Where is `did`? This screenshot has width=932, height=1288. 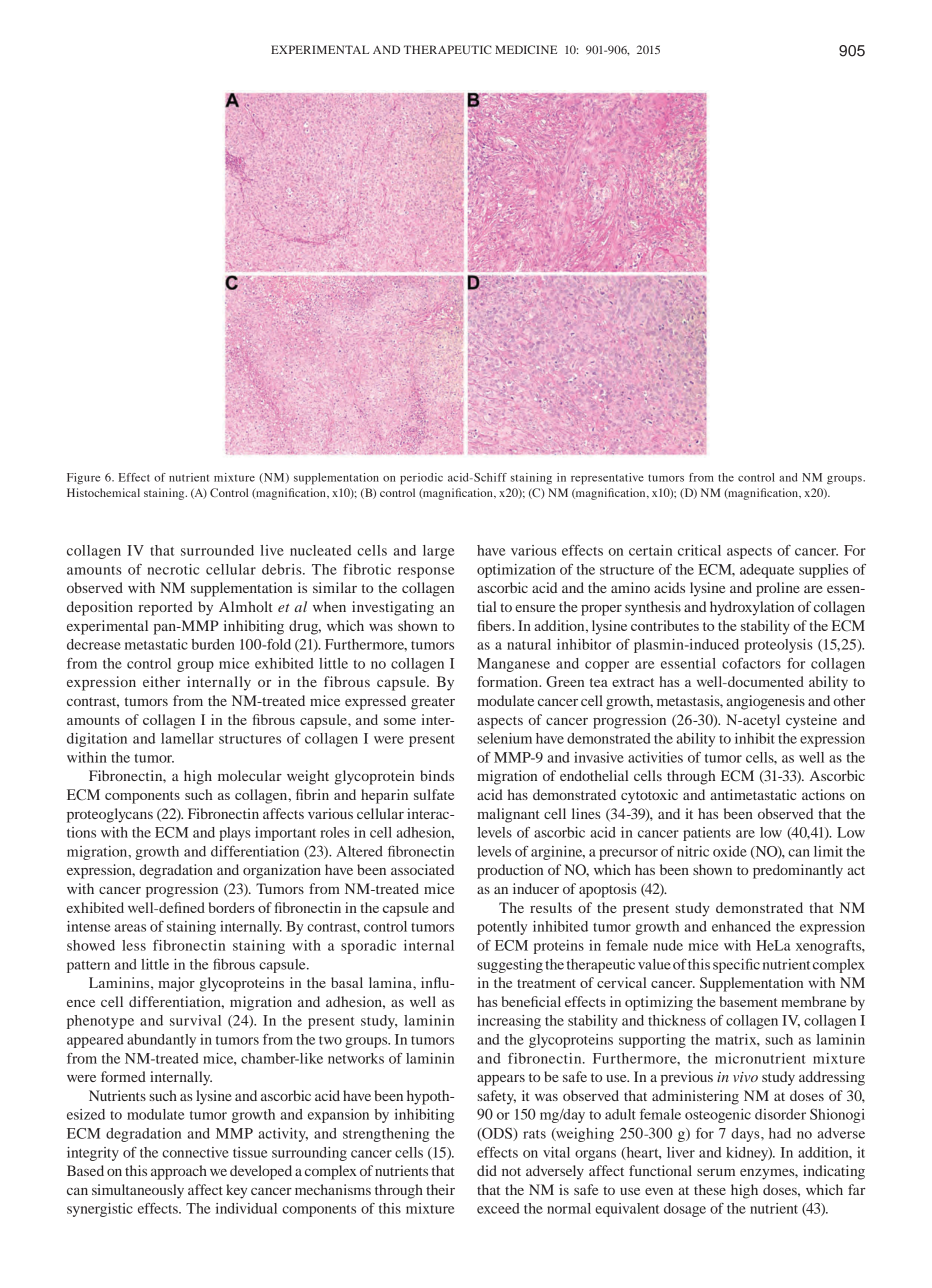
did is located at coordinates (487, 1170).
